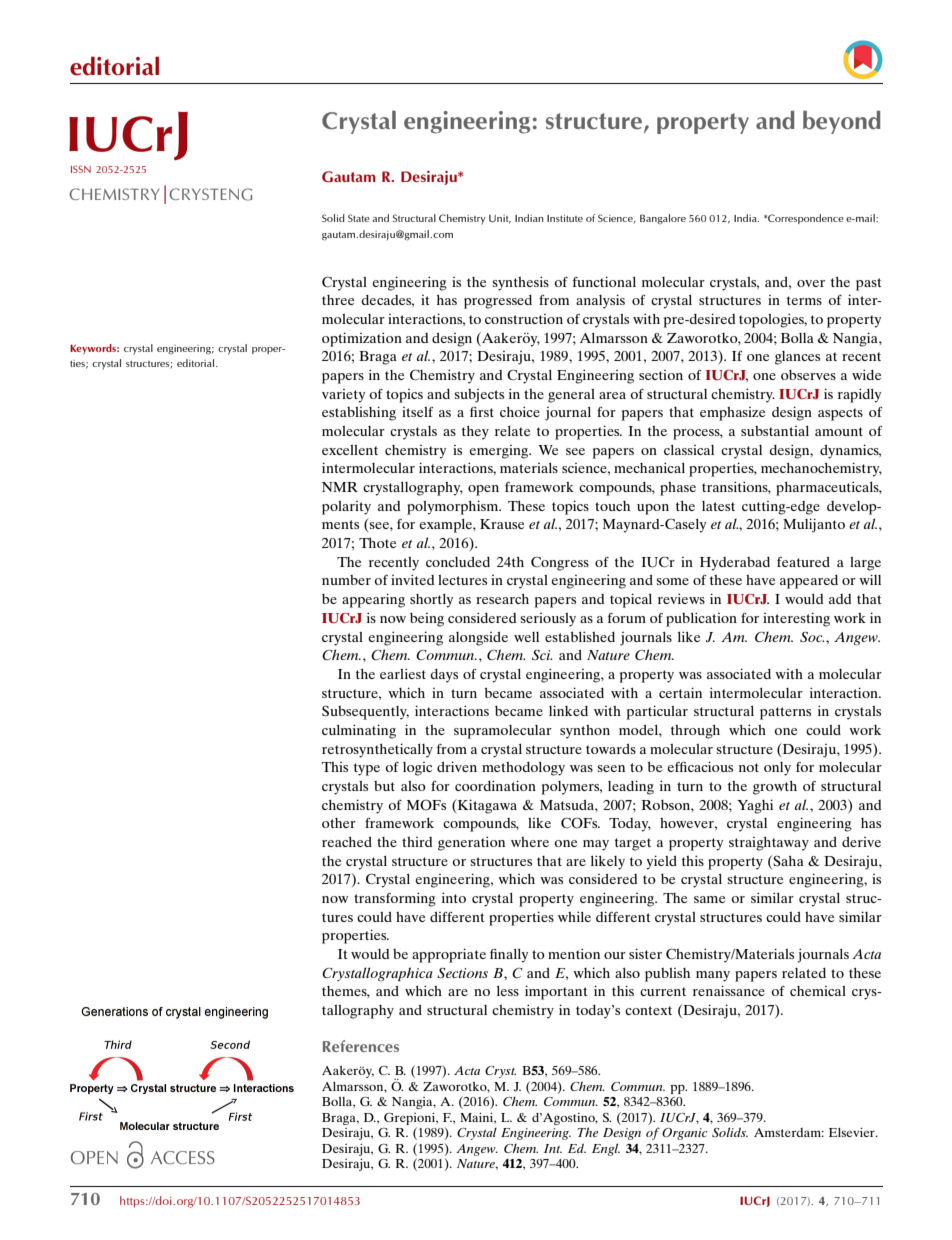 The image size is (952, 1240). Describe the element at coordinates (478, 639) in the document. I see `alongside` at that location.
